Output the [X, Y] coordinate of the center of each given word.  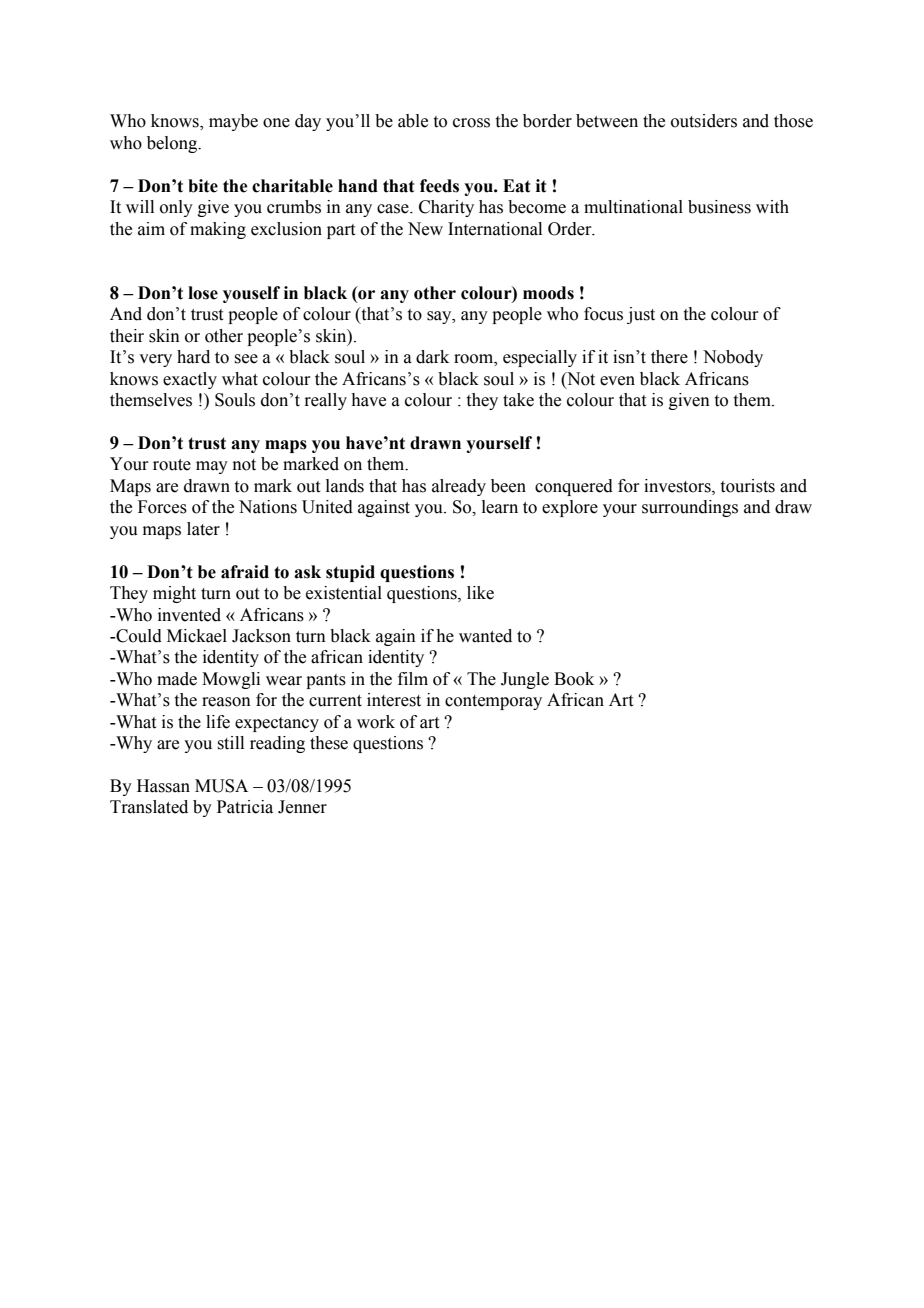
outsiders [704, 121]
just [641, 315]
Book [574, 679]
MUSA [221, 786]
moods [548, 293]
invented [189, 615]
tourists [748, 486]
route [172, 465]
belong [173, 144]
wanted [485, 636]
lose [203, 293]
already [459, 487]
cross [471, 123]
